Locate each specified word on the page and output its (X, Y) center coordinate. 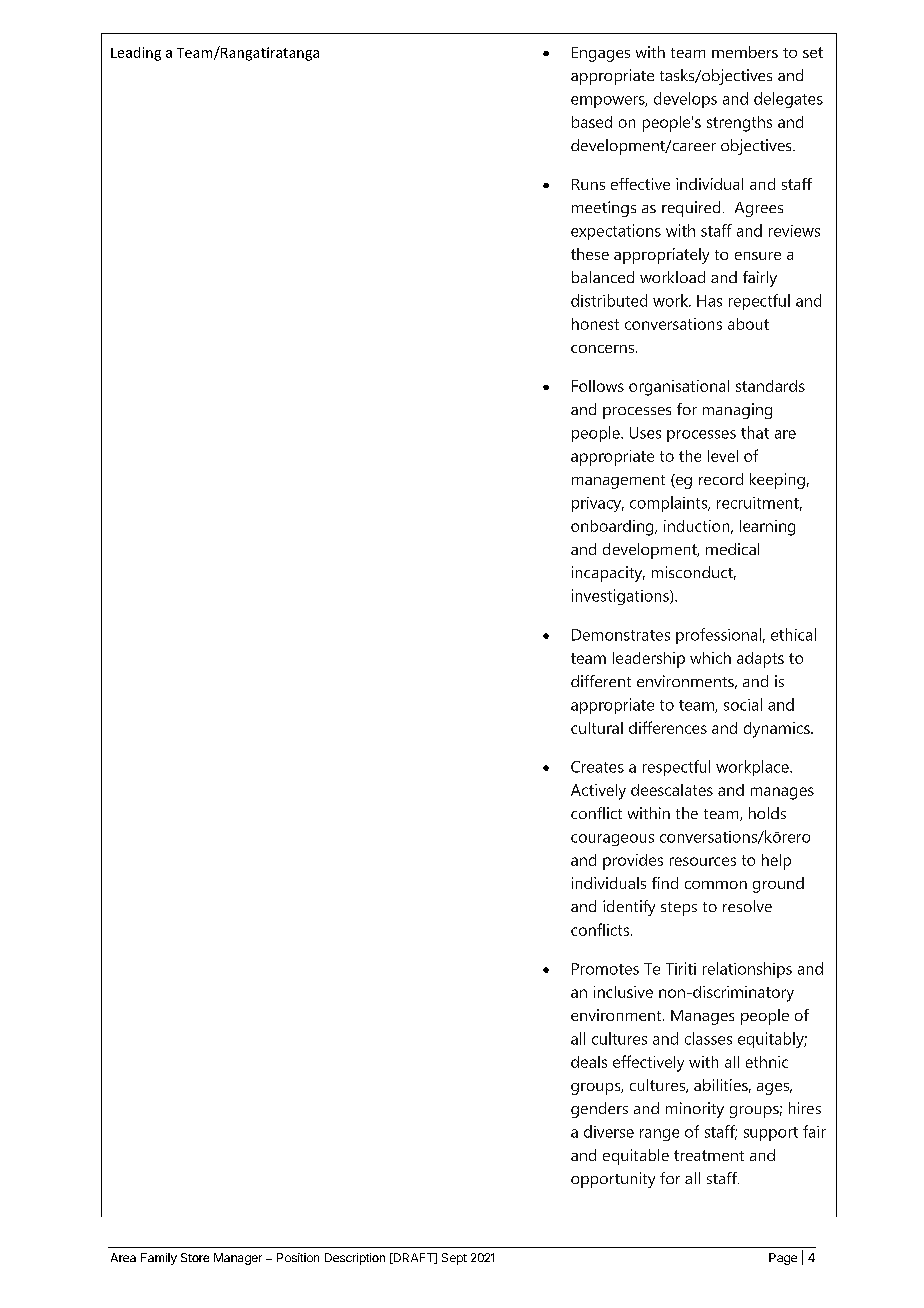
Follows (598, 386)
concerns (602, 349)
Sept (454, 1259)
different (601, 681)
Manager (238, 1259)
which (710, 658)
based (592, 122)
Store (195, 1257)
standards (770, 386)
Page (783, 1259)
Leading (136, 54)
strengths (739, 124)
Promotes (605, 969)
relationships (747, 970)
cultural (597, 728)
